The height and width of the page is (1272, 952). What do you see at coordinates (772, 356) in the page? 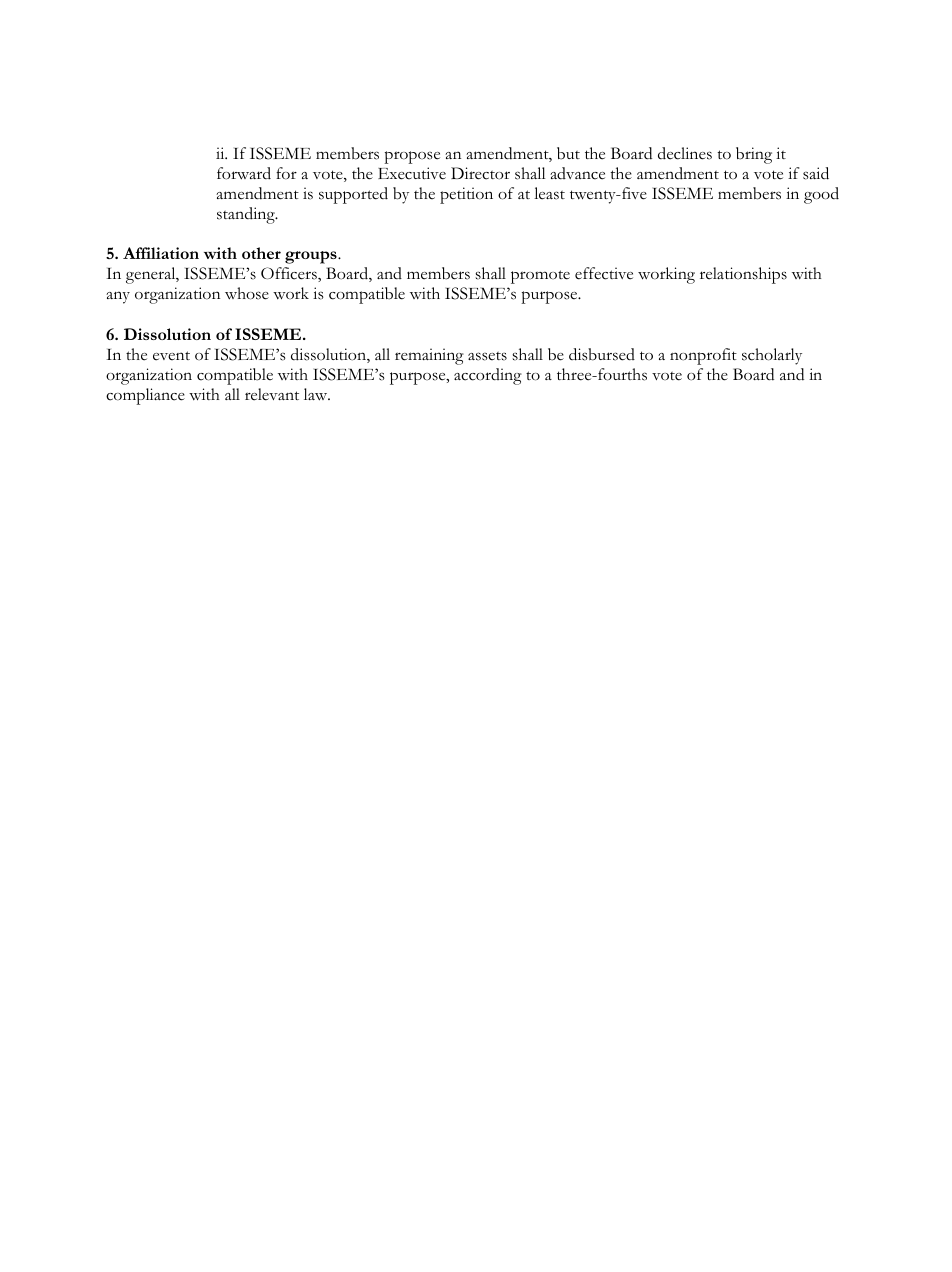
I see `scholarly` at bounding box center [772, 356].
